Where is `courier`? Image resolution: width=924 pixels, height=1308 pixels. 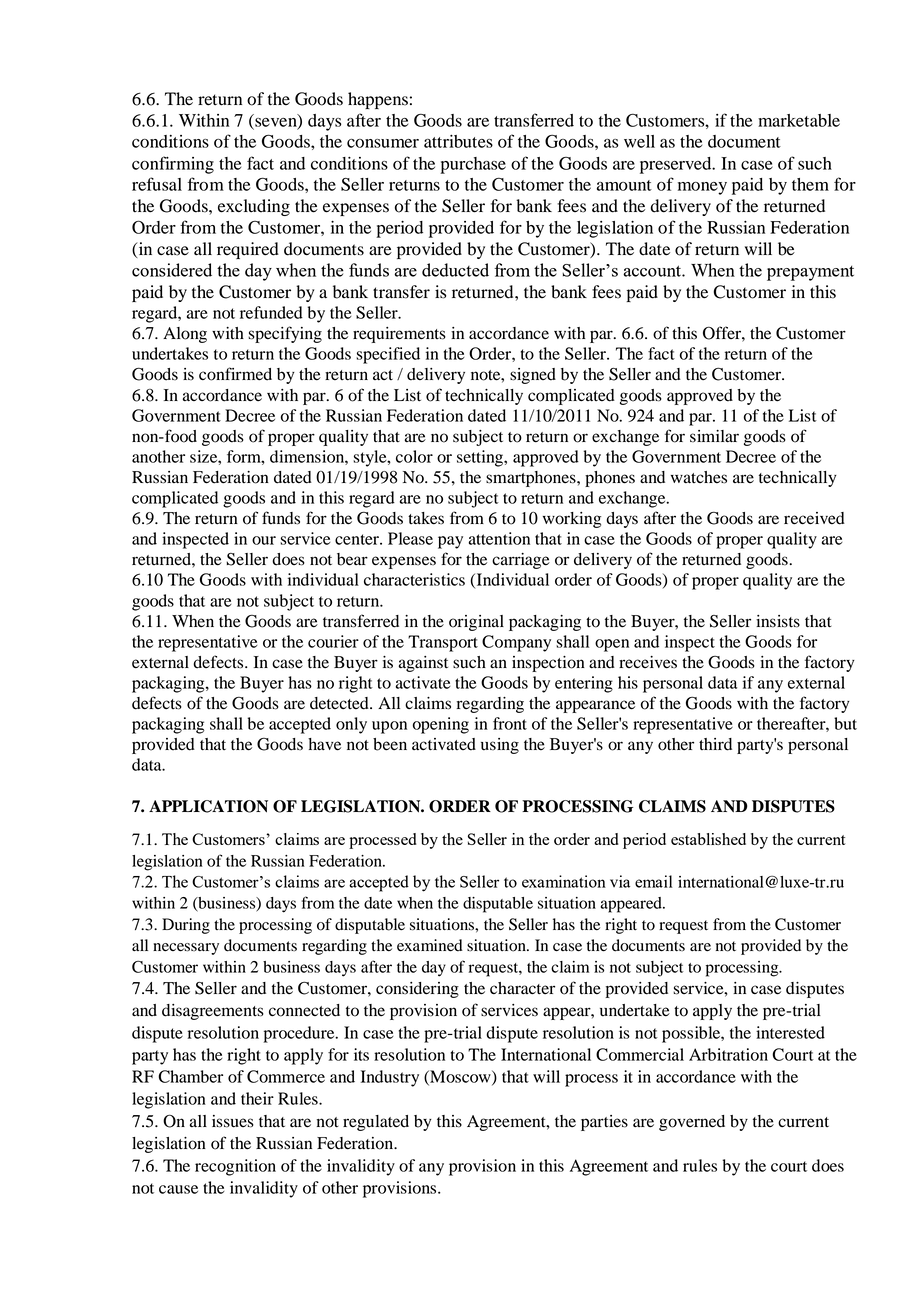 courier is located at coordinates (333, 641).
